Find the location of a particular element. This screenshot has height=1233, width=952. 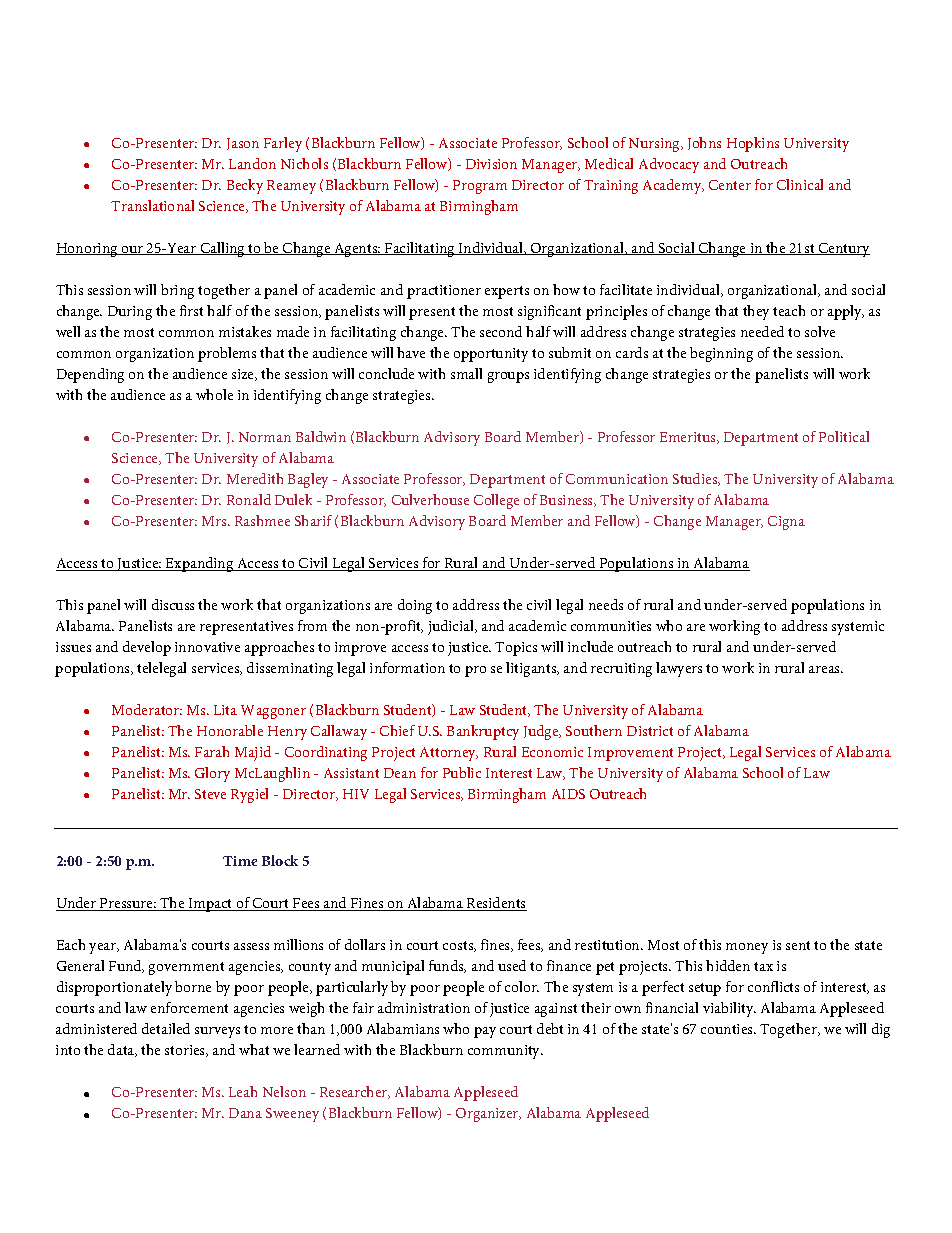

Public is located at coordinates (462, 772).
